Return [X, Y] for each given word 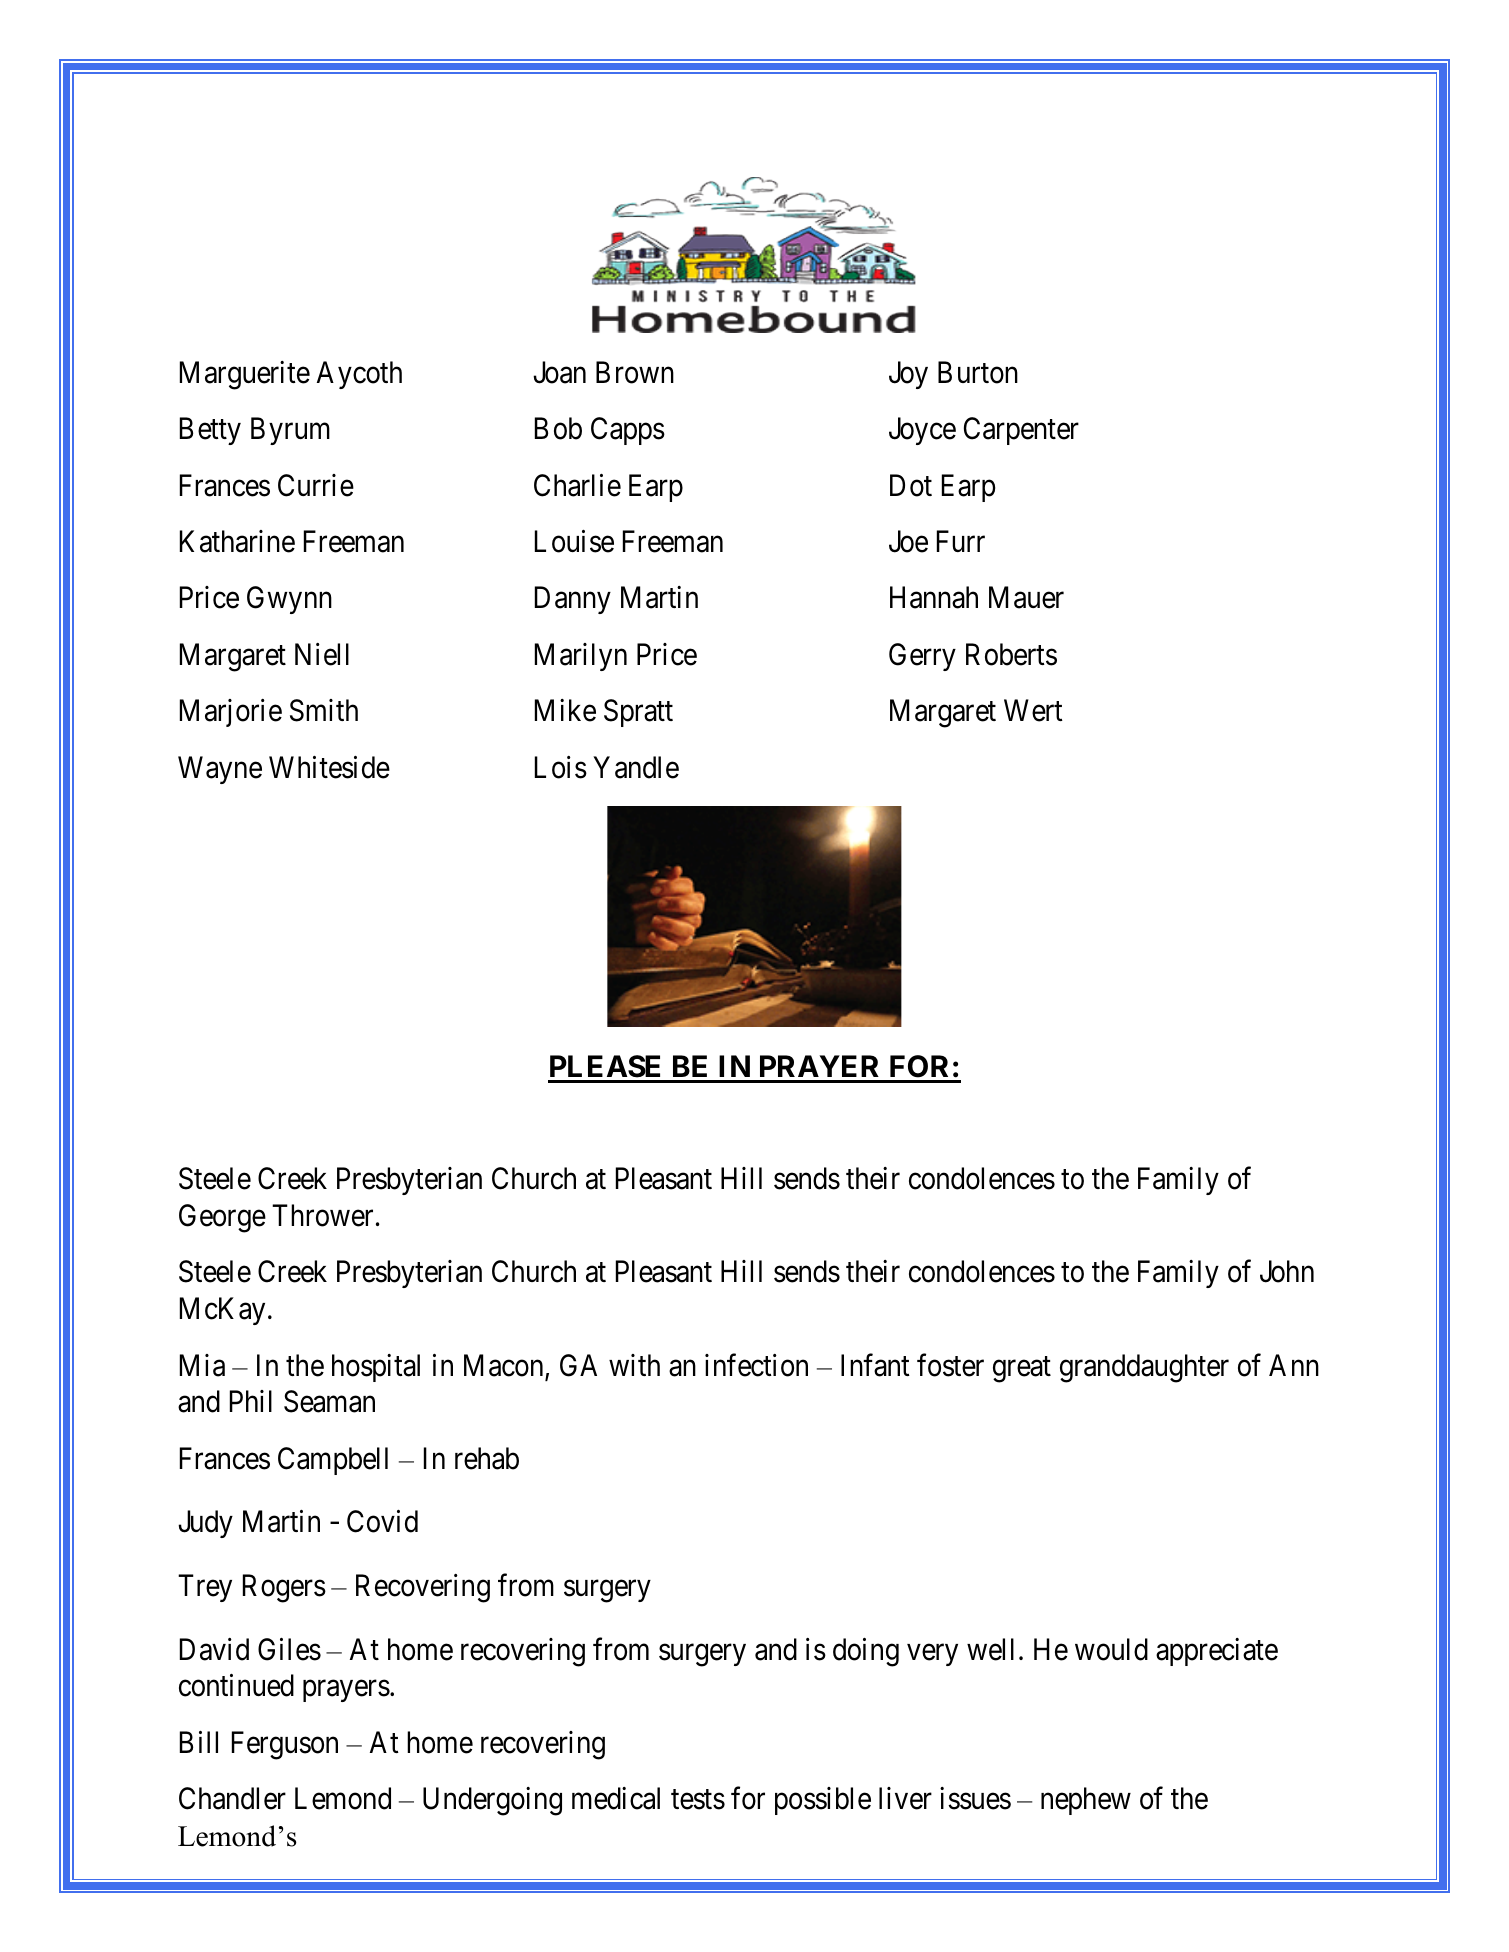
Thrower [322, 1215]
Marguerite [245, 375]
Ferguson [285, 1745]
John [1287, 1271]
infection [756, 1365]
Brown [635, 372]
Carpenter [1021, 431]
